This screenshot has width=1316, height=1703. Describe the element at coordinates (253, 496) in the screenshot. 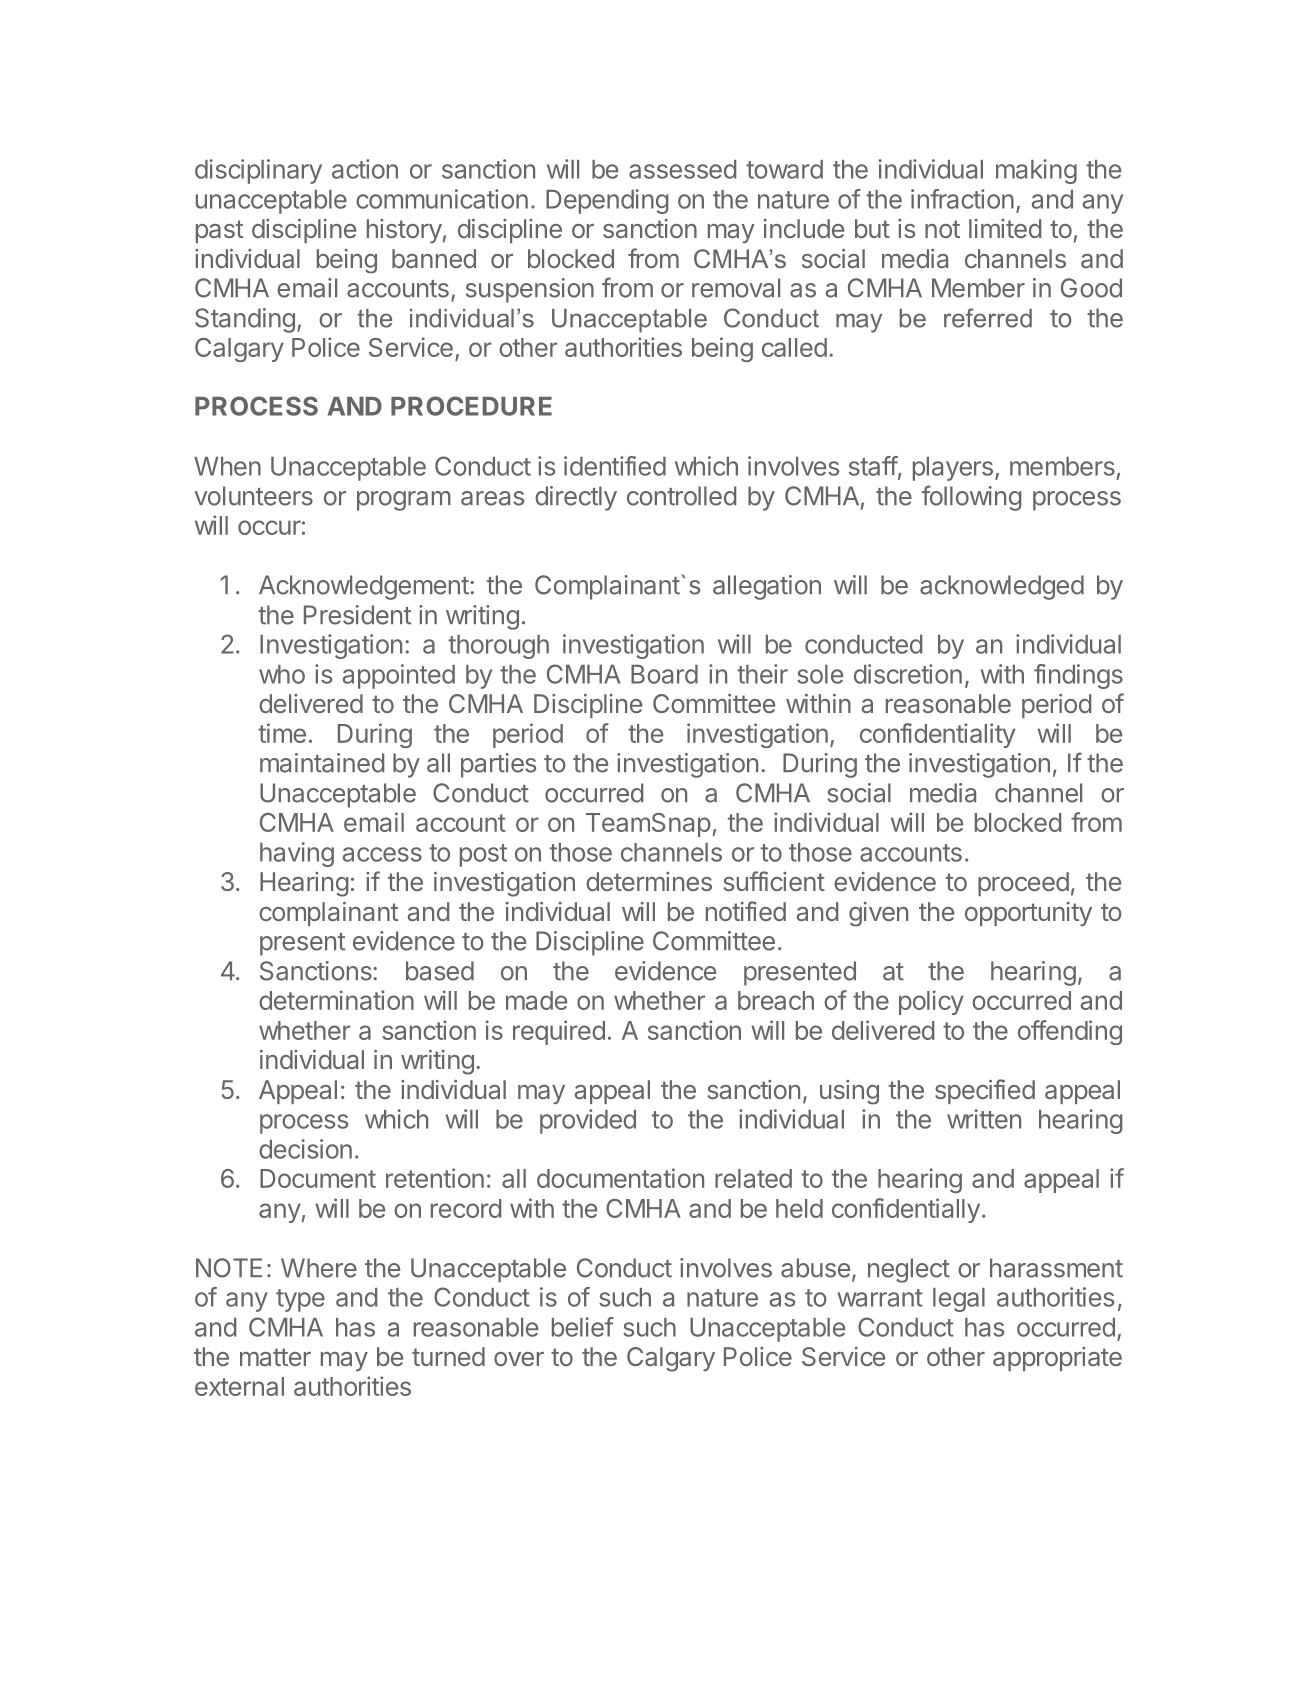

I see `volunteers` at that location.
